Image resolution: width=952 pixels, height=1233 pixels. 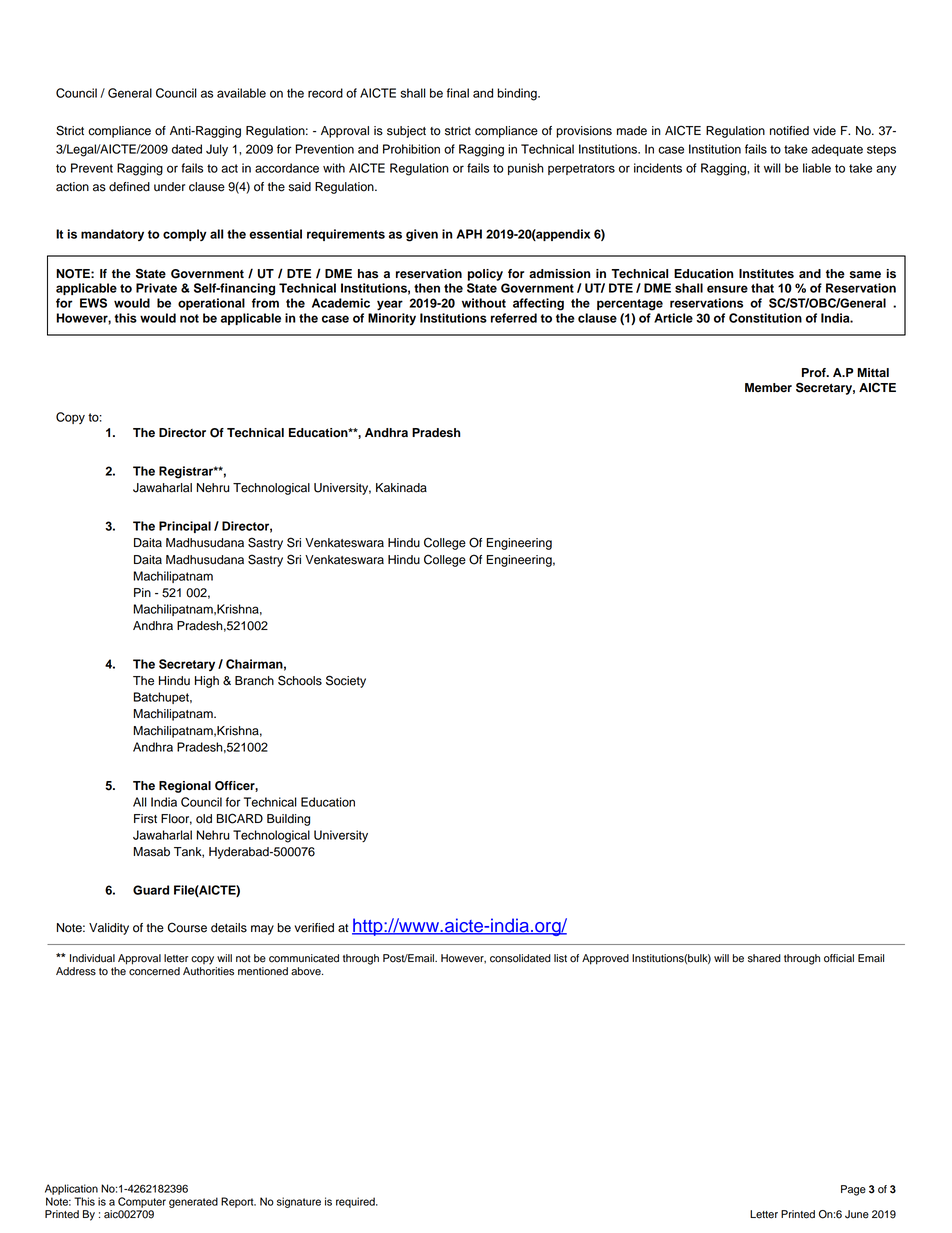 I want to click on Society, so click(x=346, y=681).
